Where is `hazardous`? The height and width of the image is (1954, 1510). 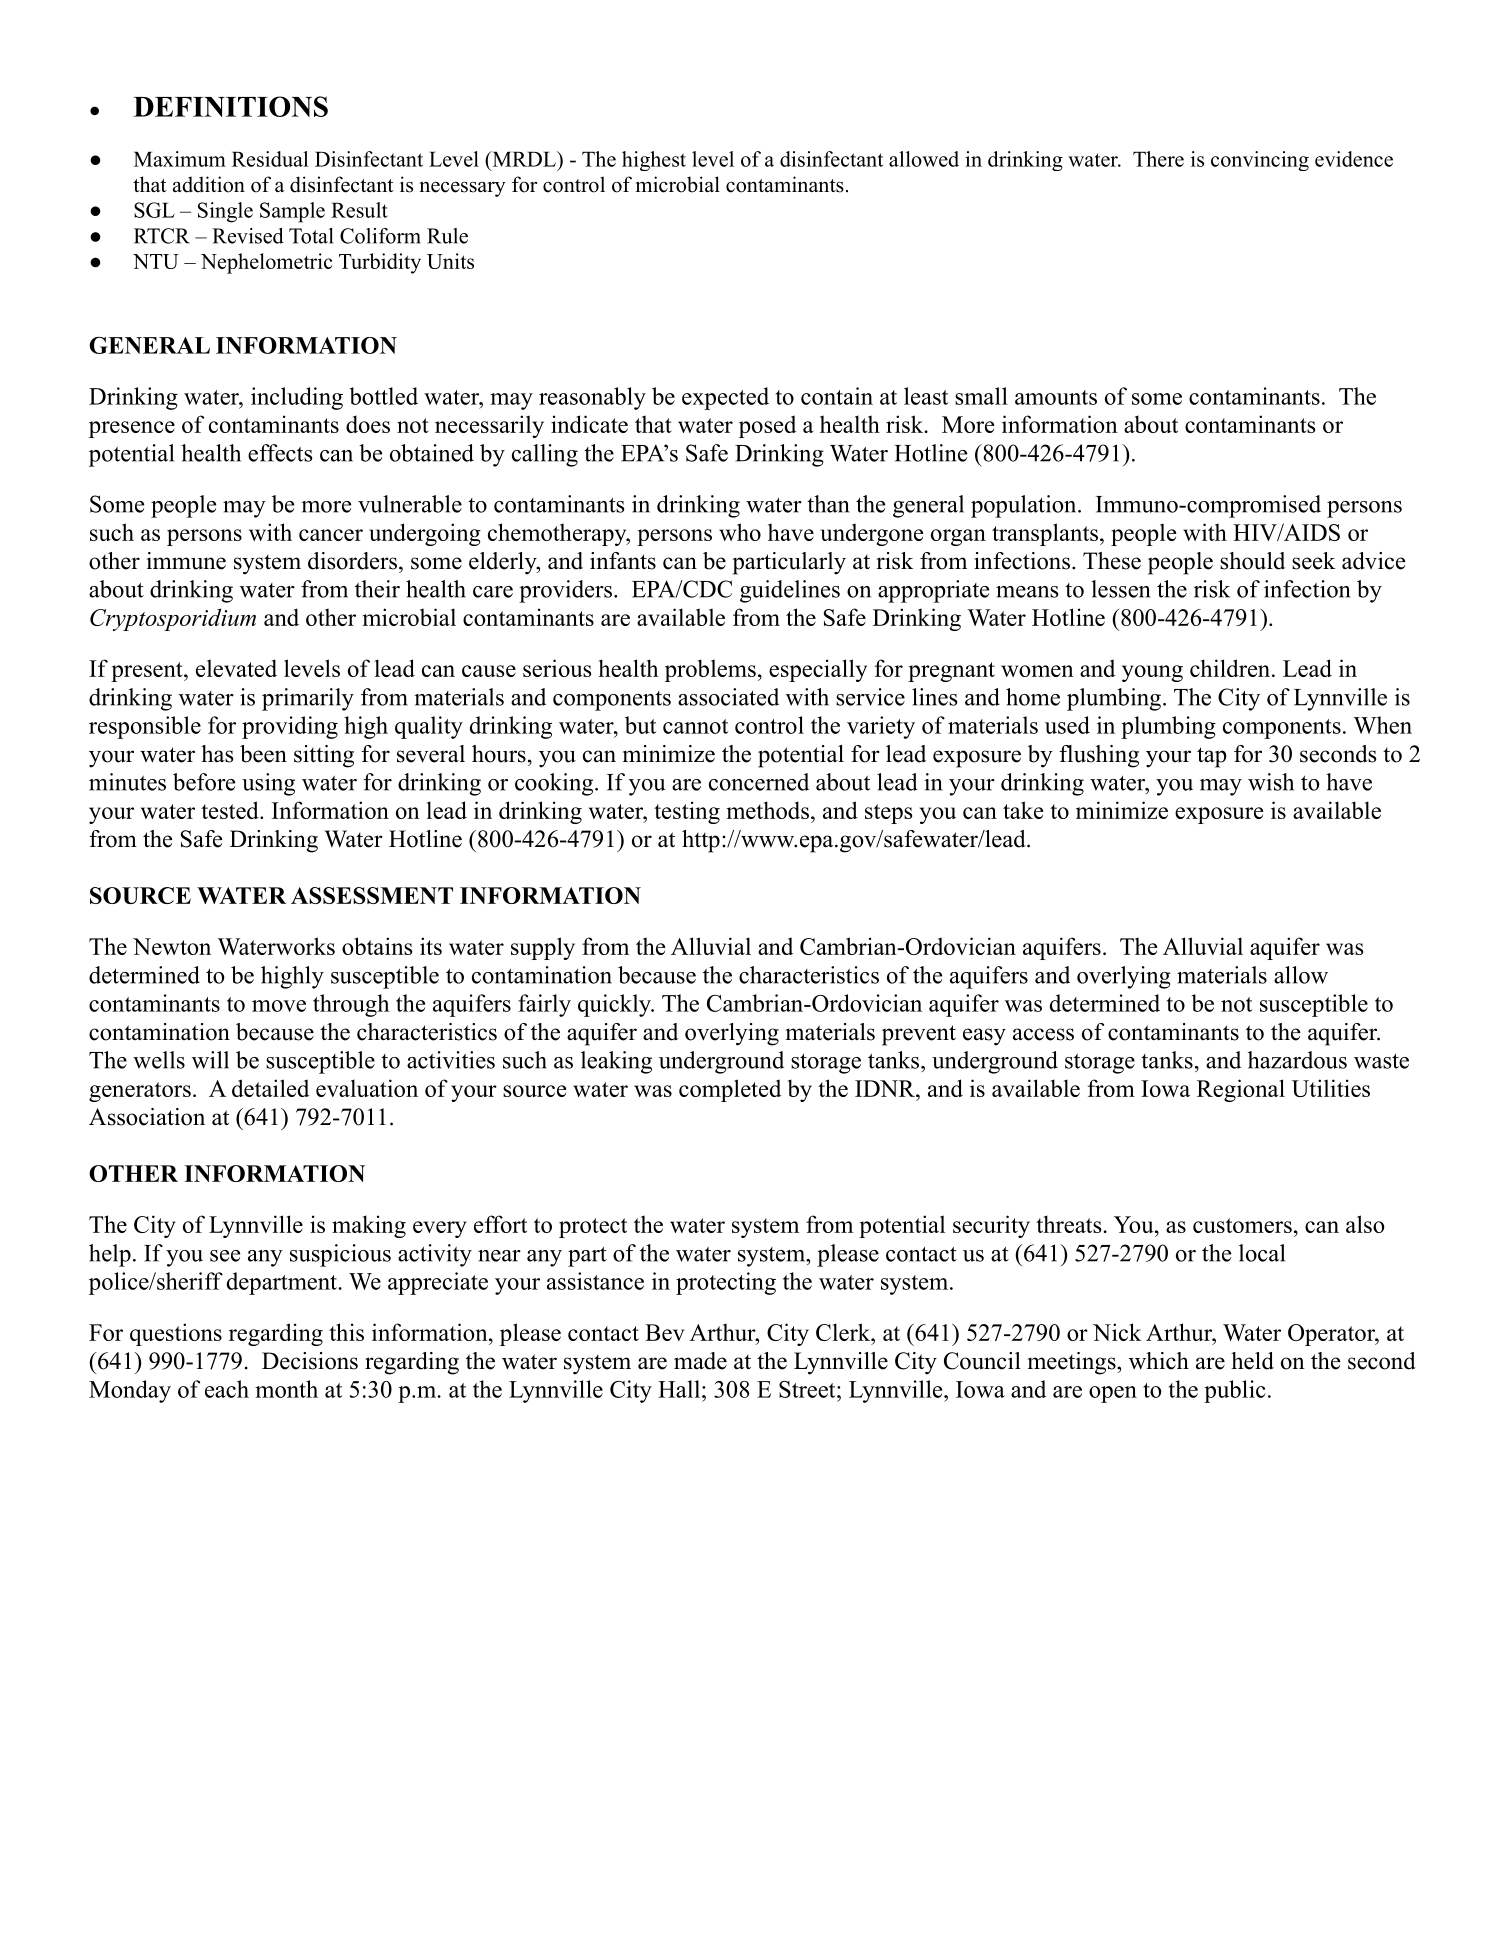
hazardous is located at coordinates (1297, 1060).
